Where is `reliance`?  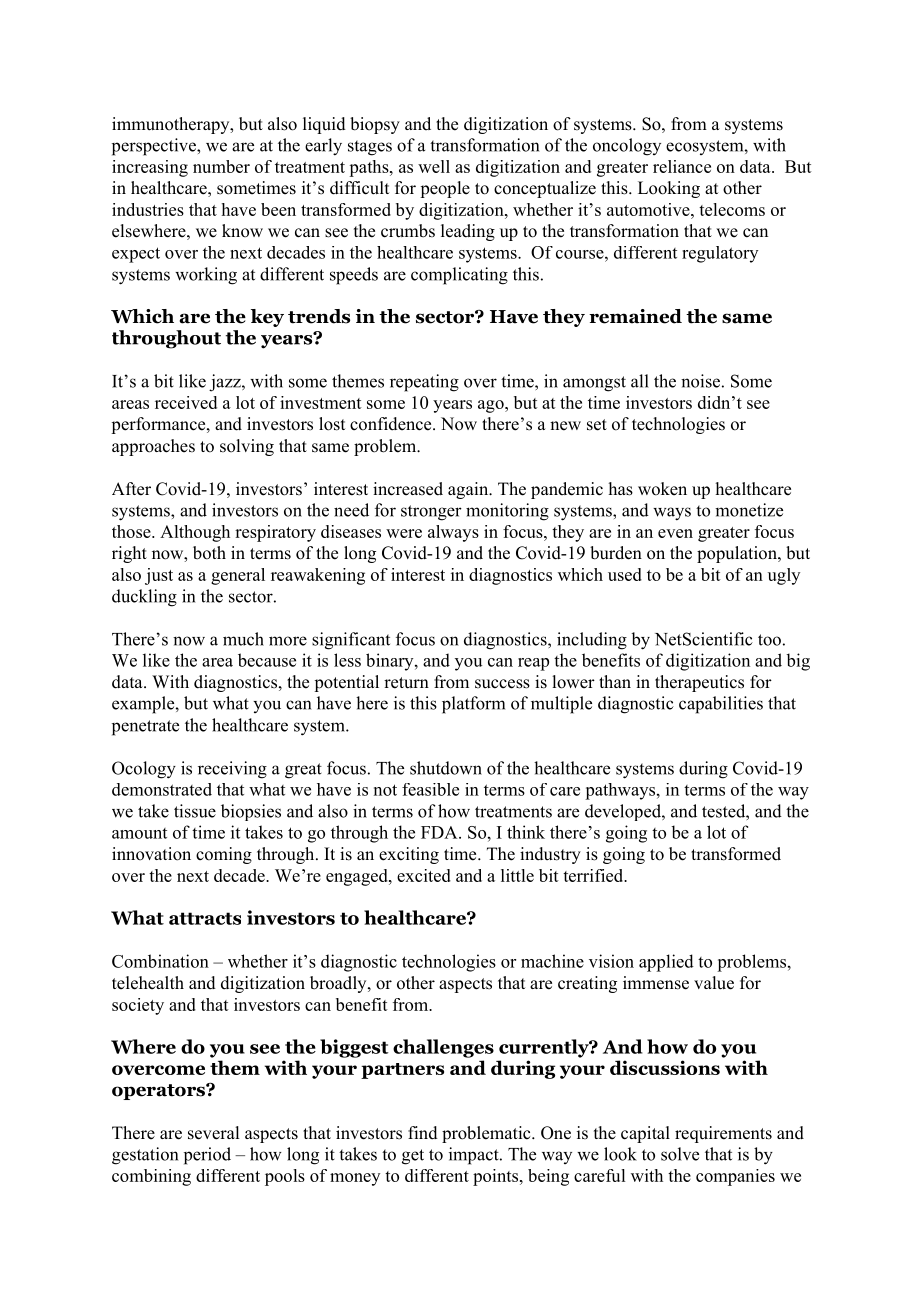
reliance is located at coordinates (682, 166).
